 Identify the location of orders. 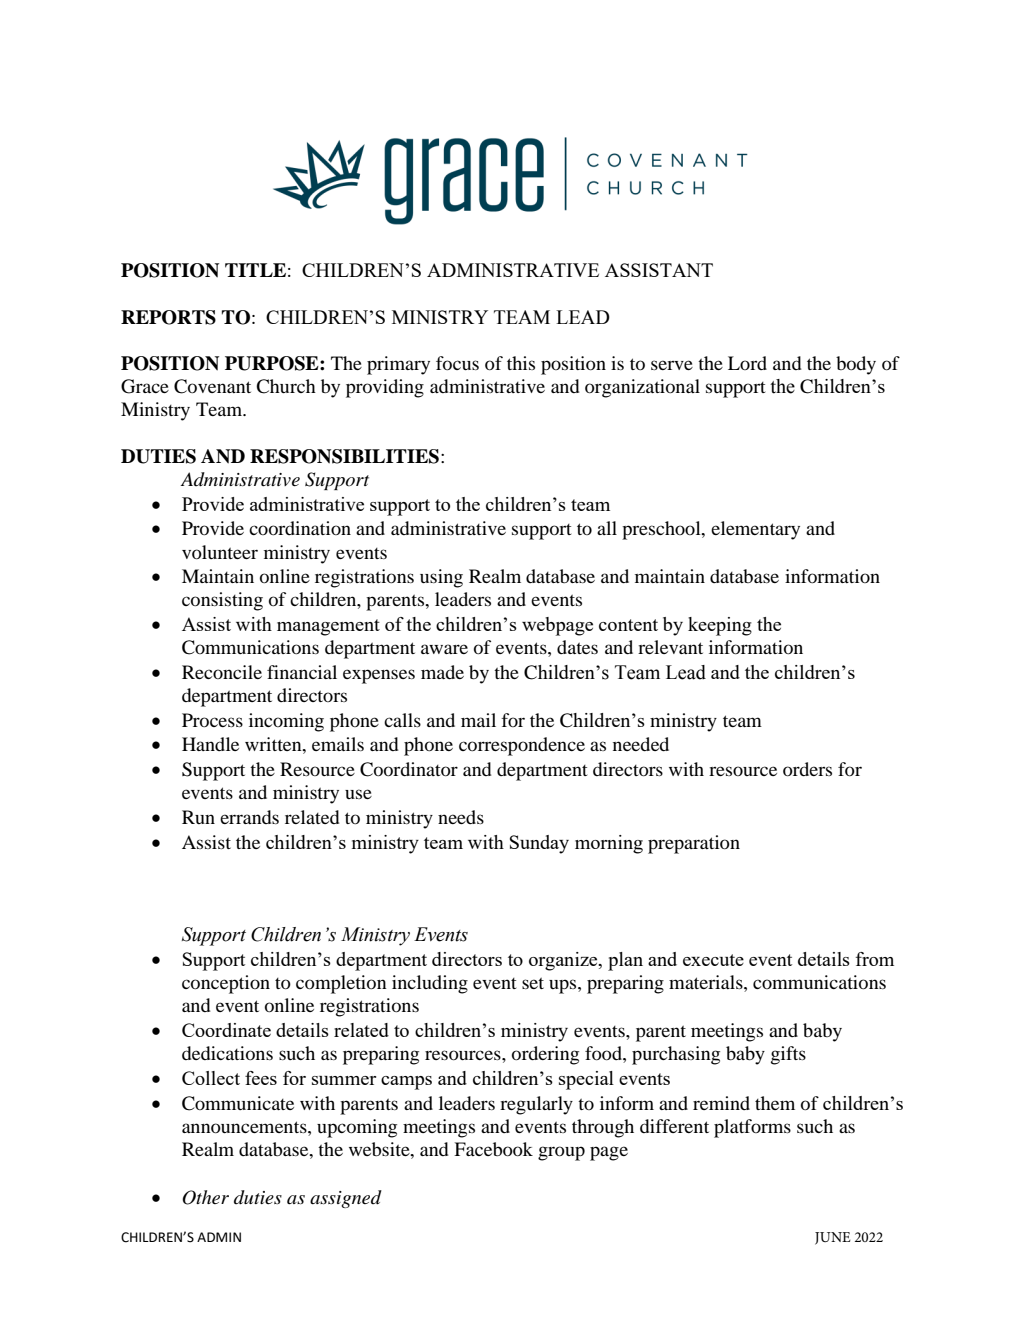
(807, 769).
